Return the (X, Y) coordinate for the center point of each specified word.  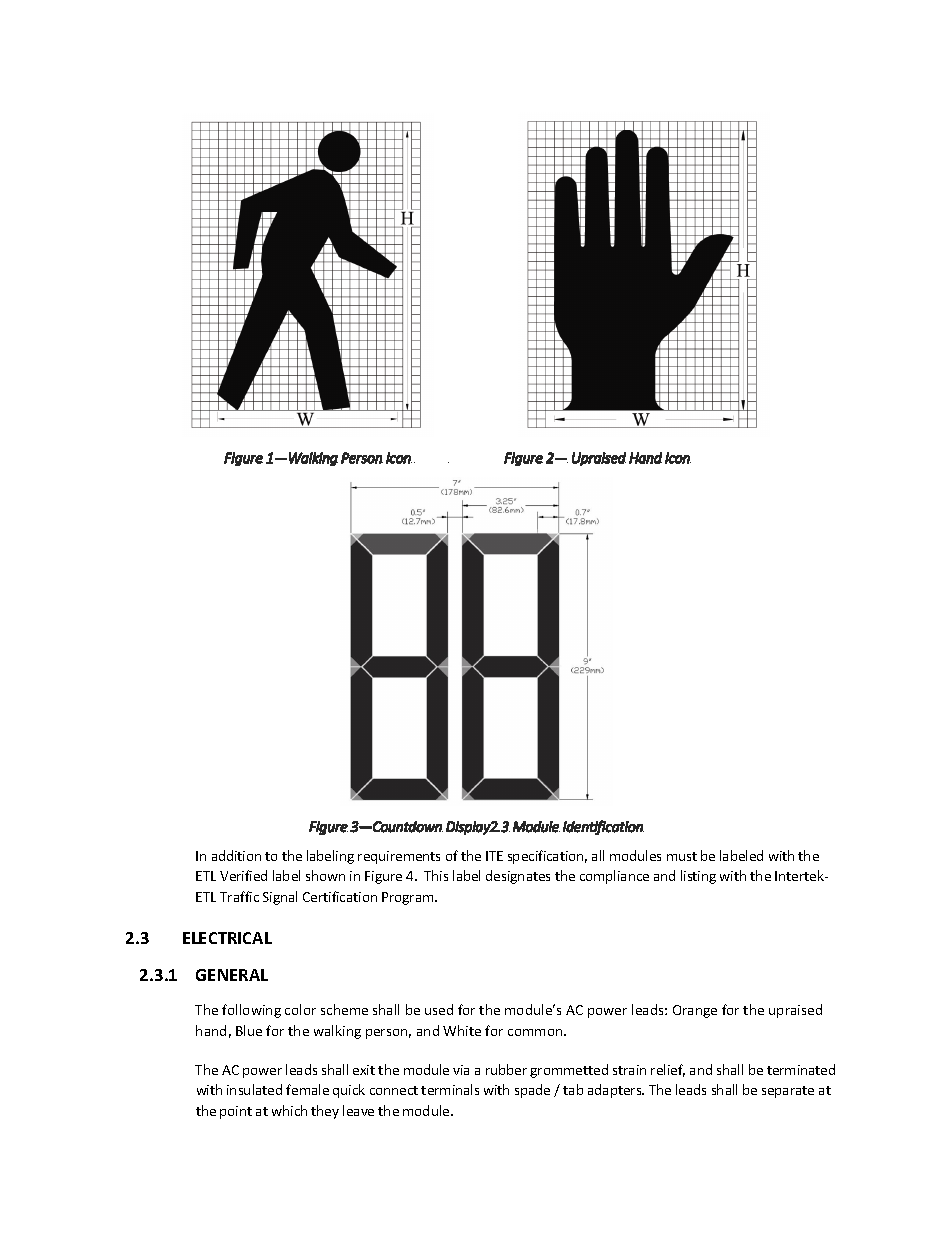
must (682, 856)
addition (236, 855)
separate (788, 1092)
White (462, 1030)
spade (532, 1091)
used (439, 1009)
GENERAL (232, 975)
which (289, 1110)
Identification (603, 827)
